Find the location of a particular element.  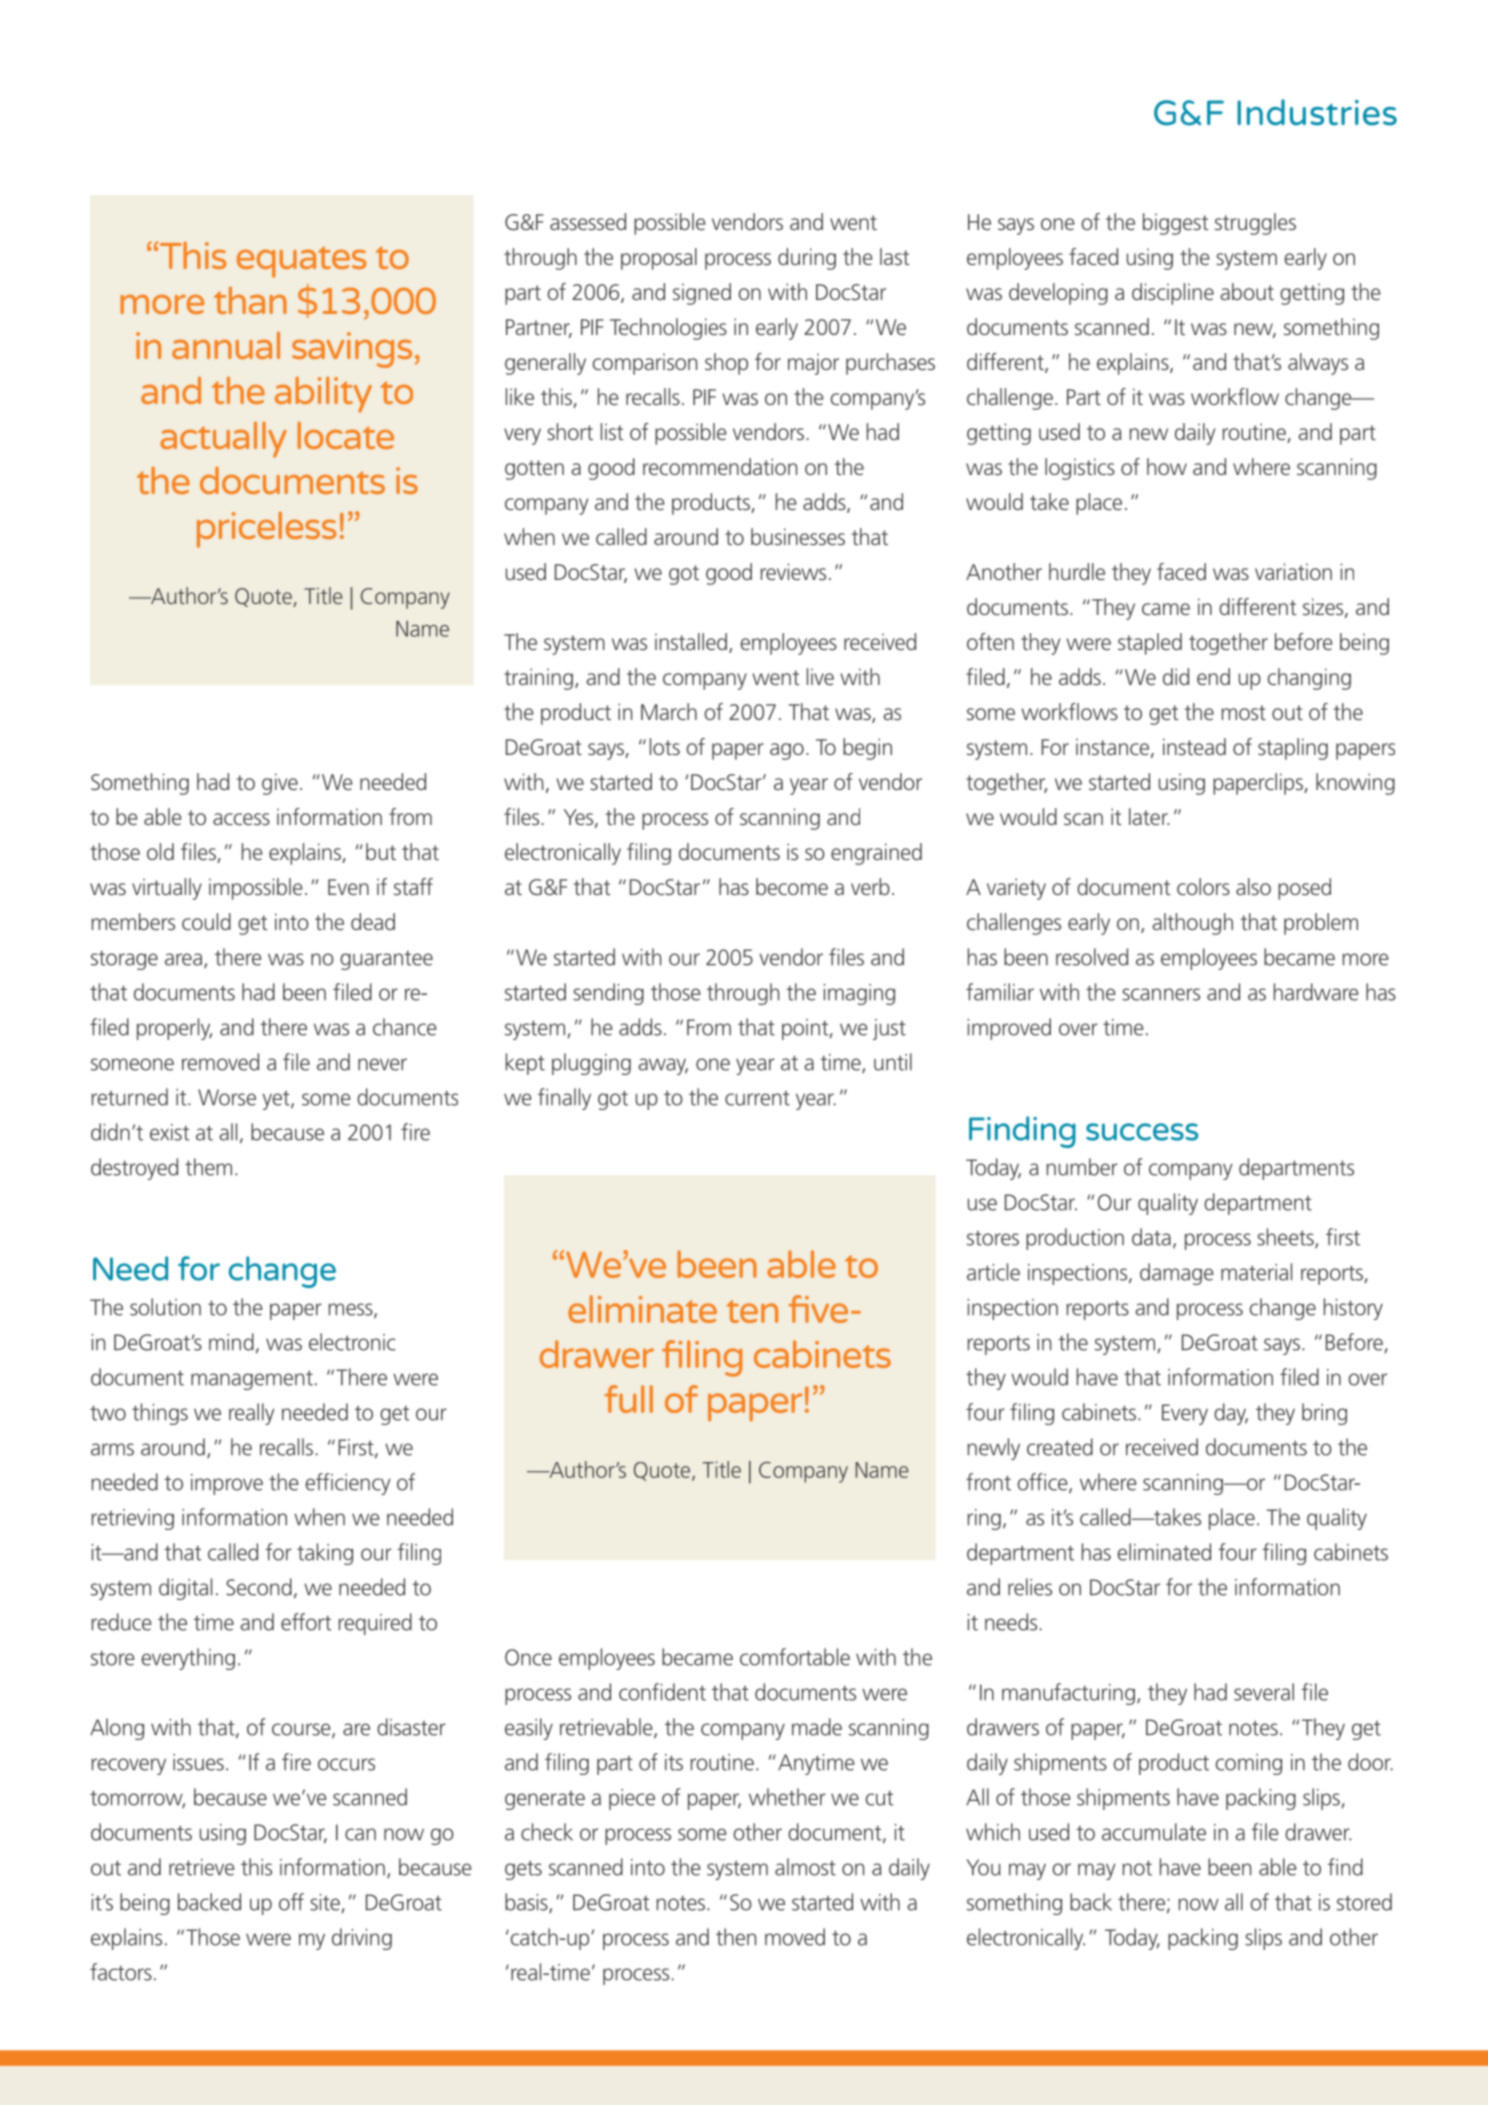

proposal is located at coordinates (659, 259).
